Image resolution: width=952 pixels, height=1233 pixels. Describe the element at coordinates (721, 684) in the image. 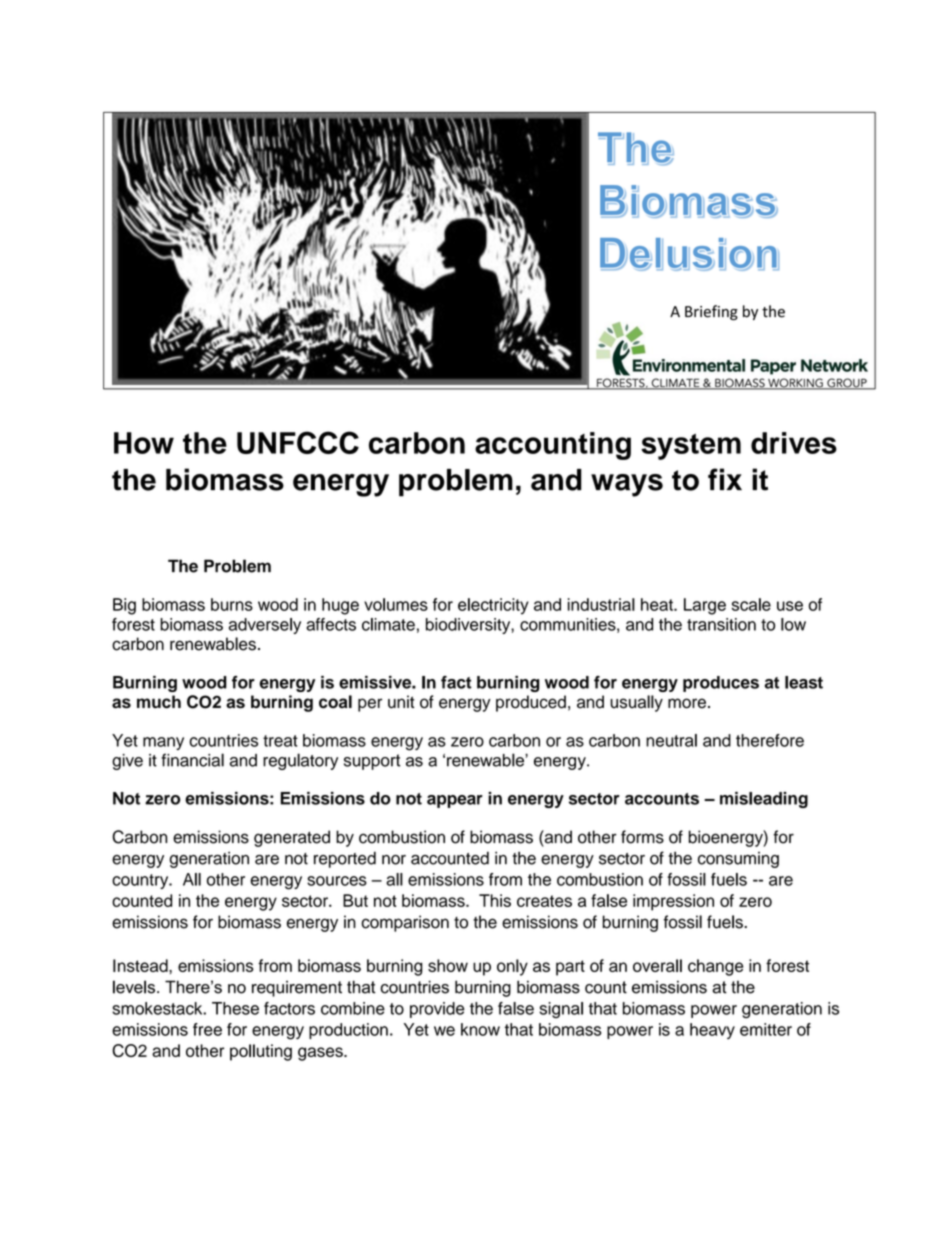

I see `produces` at that location.
